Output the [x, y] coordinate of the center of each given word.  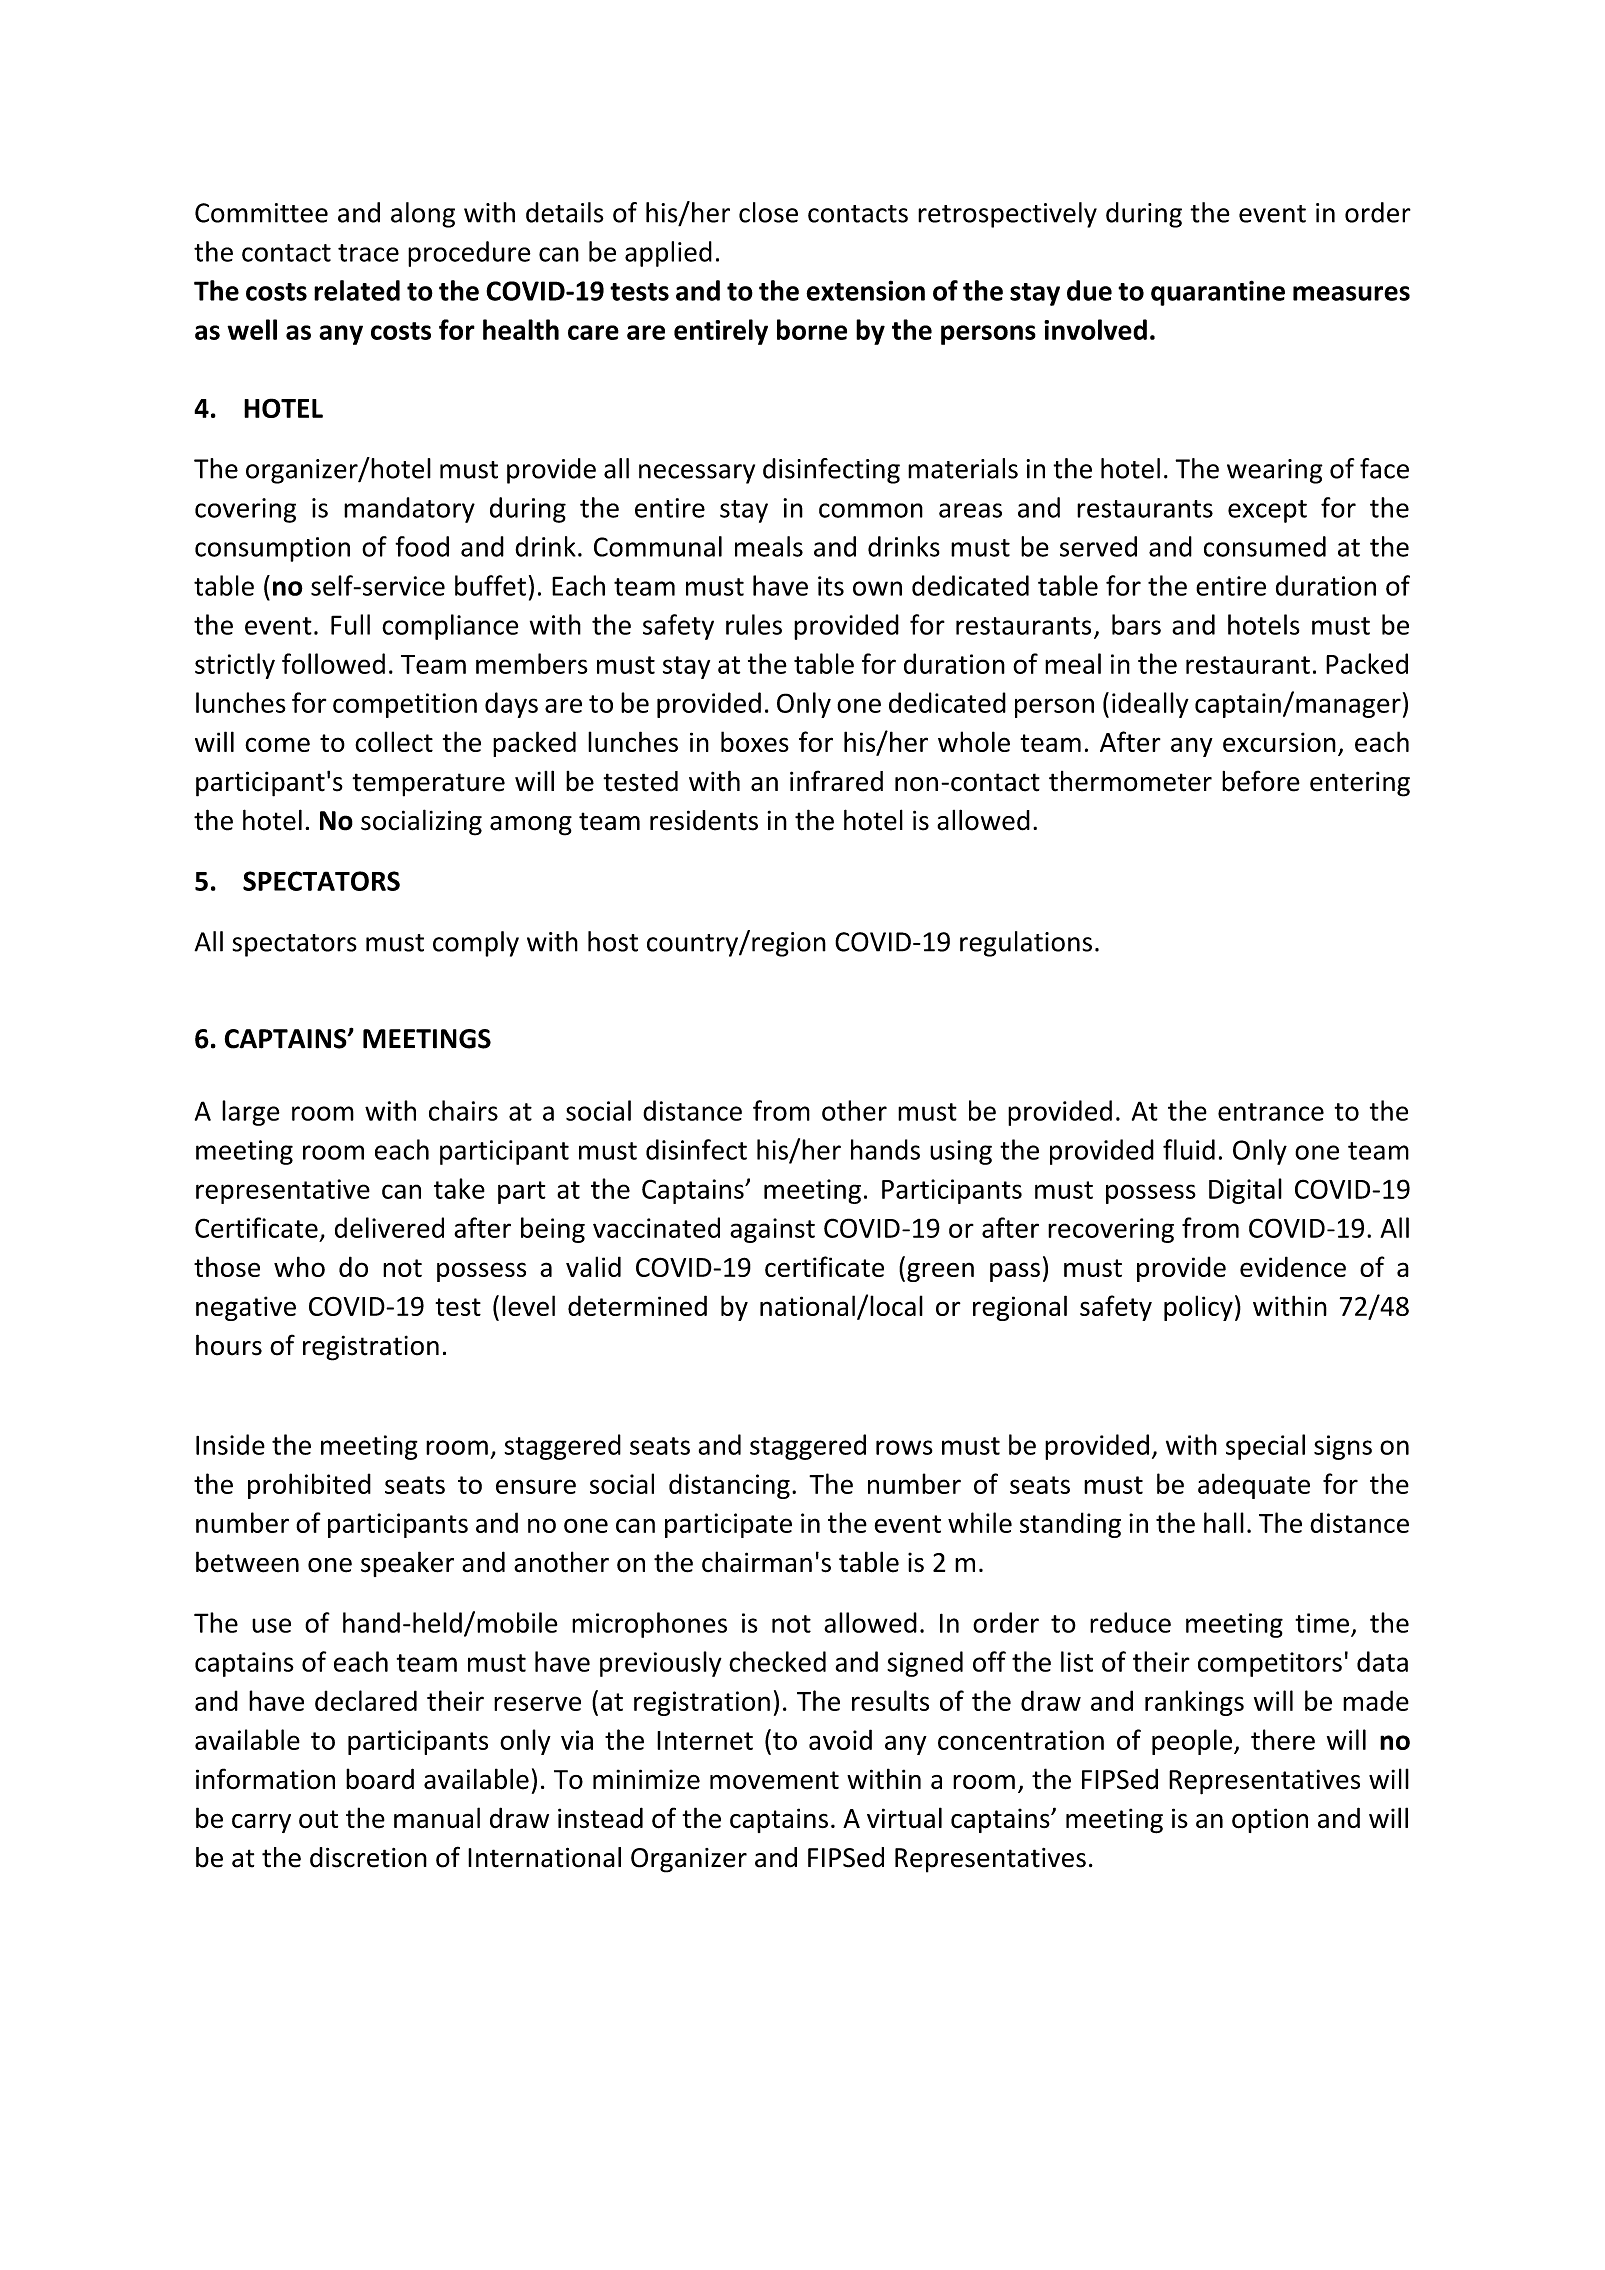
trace [368, 253]
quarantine [1218, 293]
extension [865, 290]
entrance [1271, 1112]
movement [774, 1780]
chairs [463, 1110]
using [961, 1152]
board [380, 1779]
